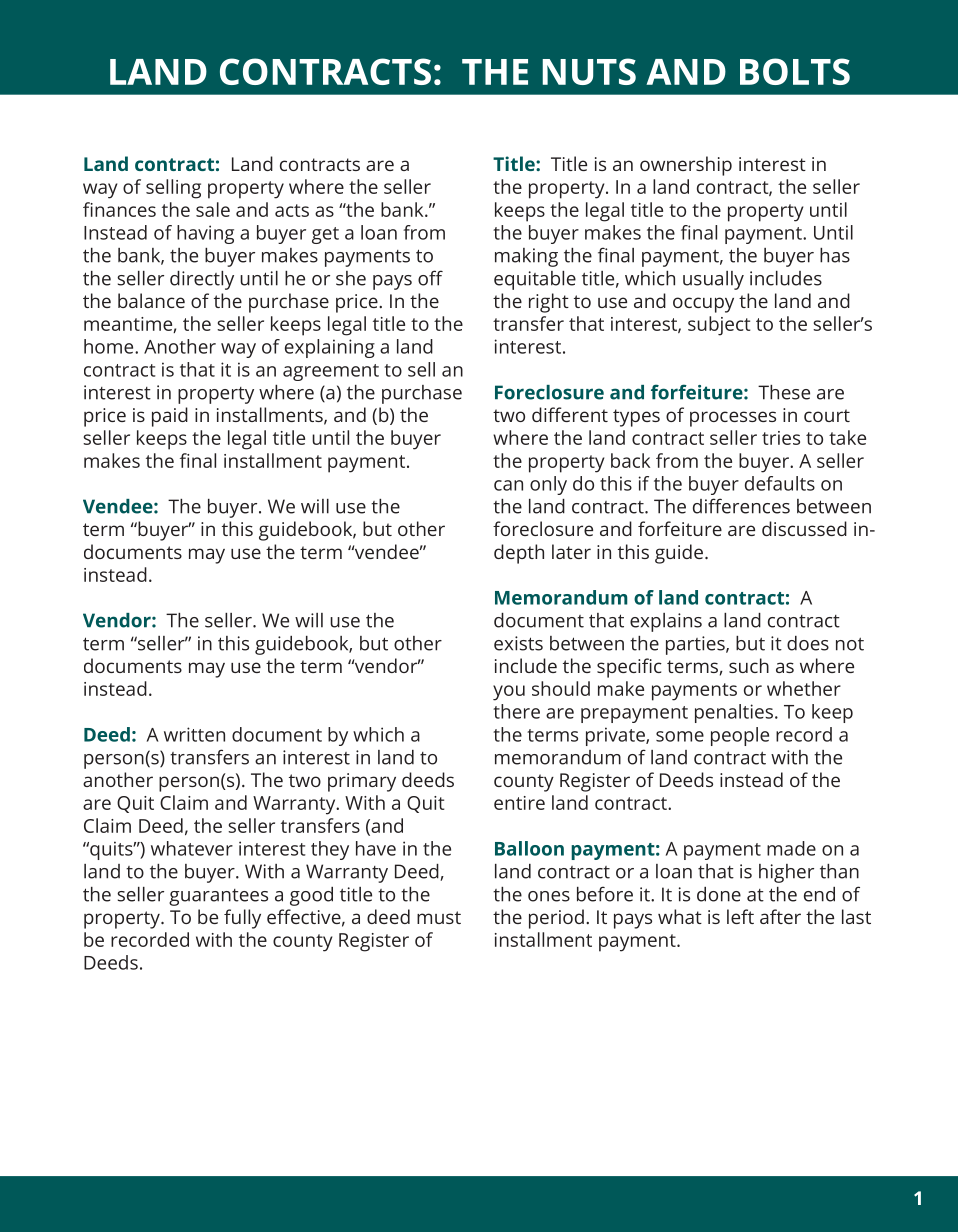 The image size is (958, 1232). What do you see at coordinates (509, 693) in the document?
I see `you` at bounding box center [509, 693].
